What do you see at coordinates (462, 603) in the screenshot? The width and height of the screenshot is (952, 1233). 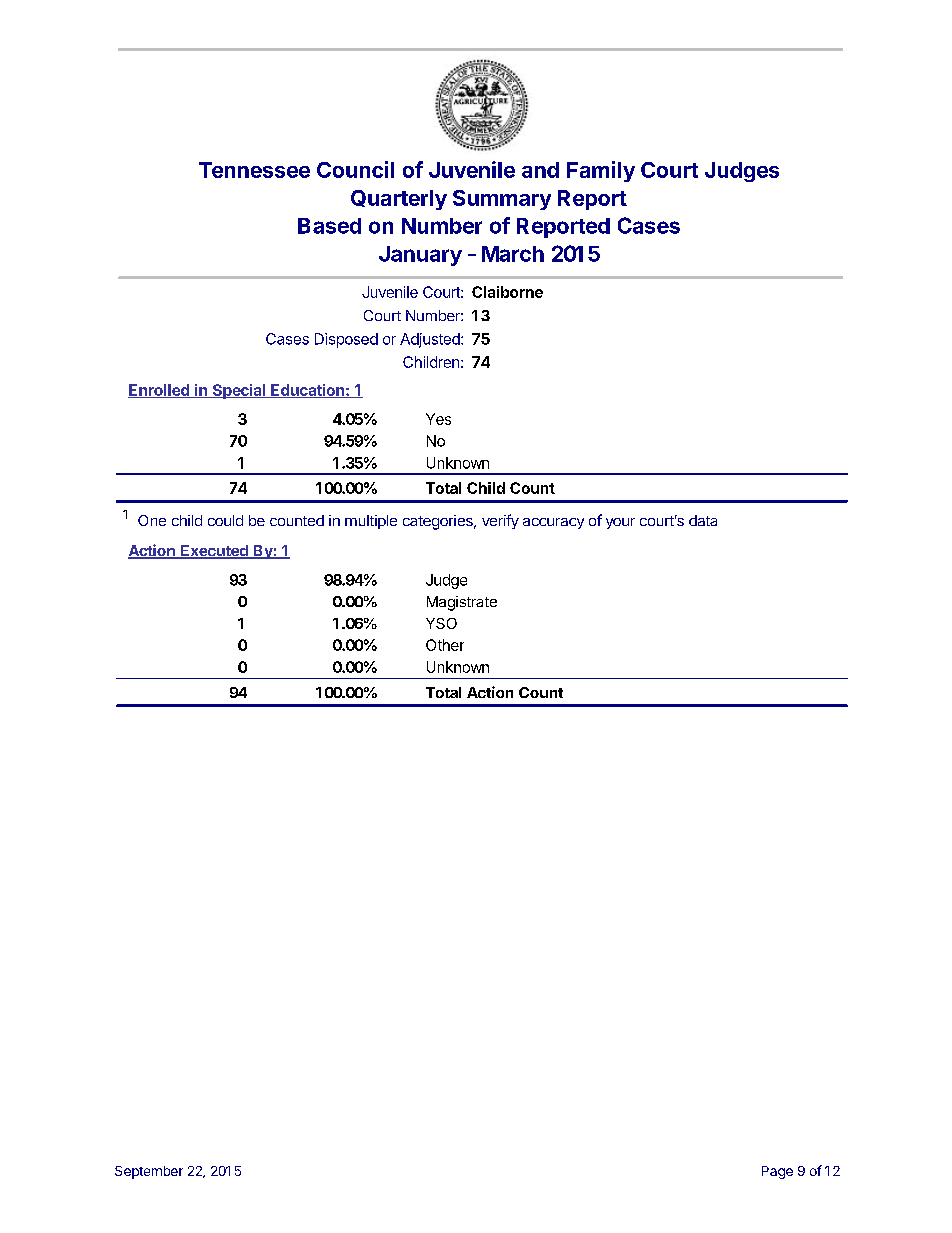 I see `Magistrate` at bounding box center [462, 603].
